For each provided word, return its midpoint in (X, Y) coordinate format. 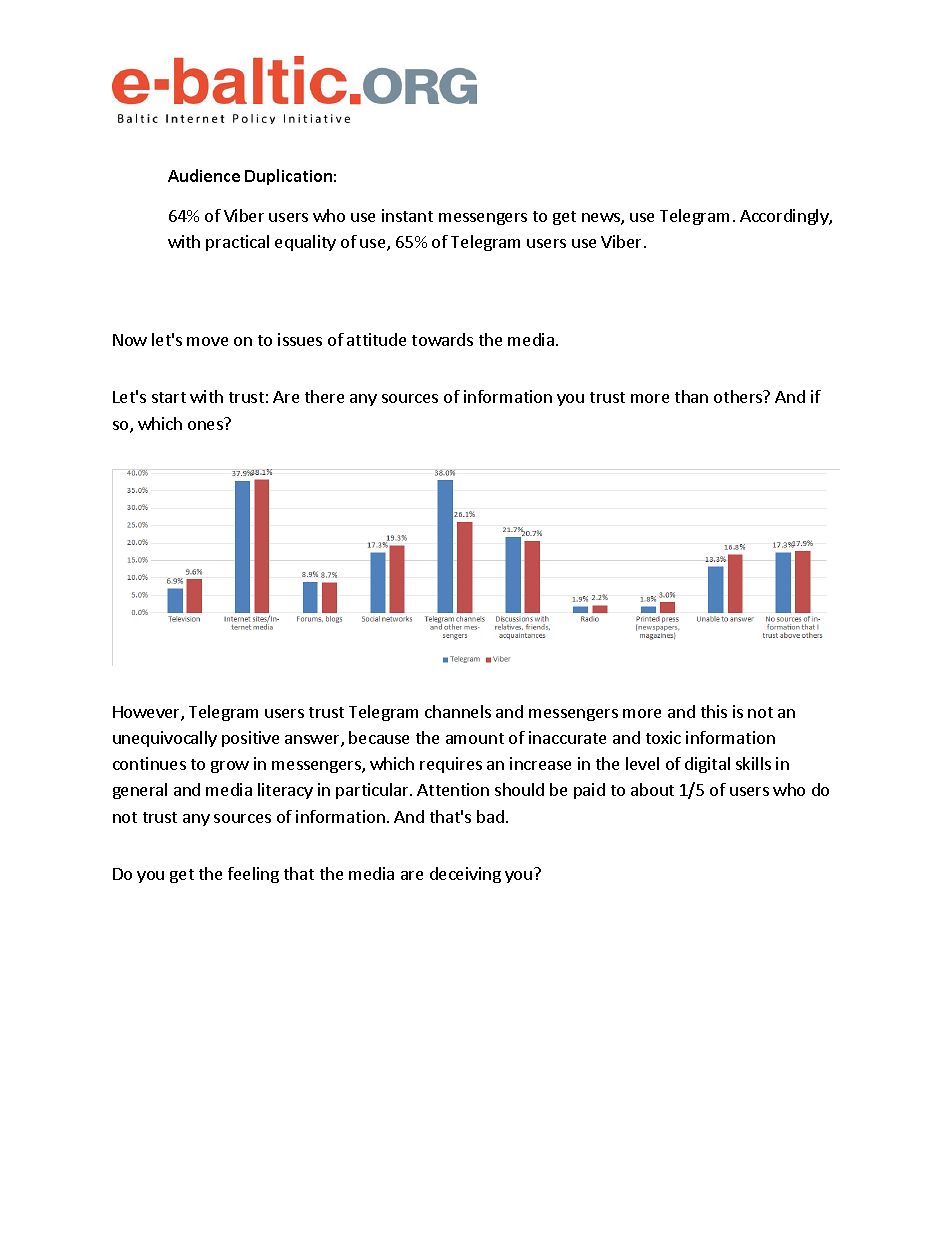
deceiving (465, 875)
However (147, 713)
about (652, 789)
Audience (204, 175)
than (691, 396)
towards (442, 339)
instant (407, 215)
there (324, 396)
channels (458, 711)
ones (205, 425)
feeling (253, 875)
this (714, 711)
